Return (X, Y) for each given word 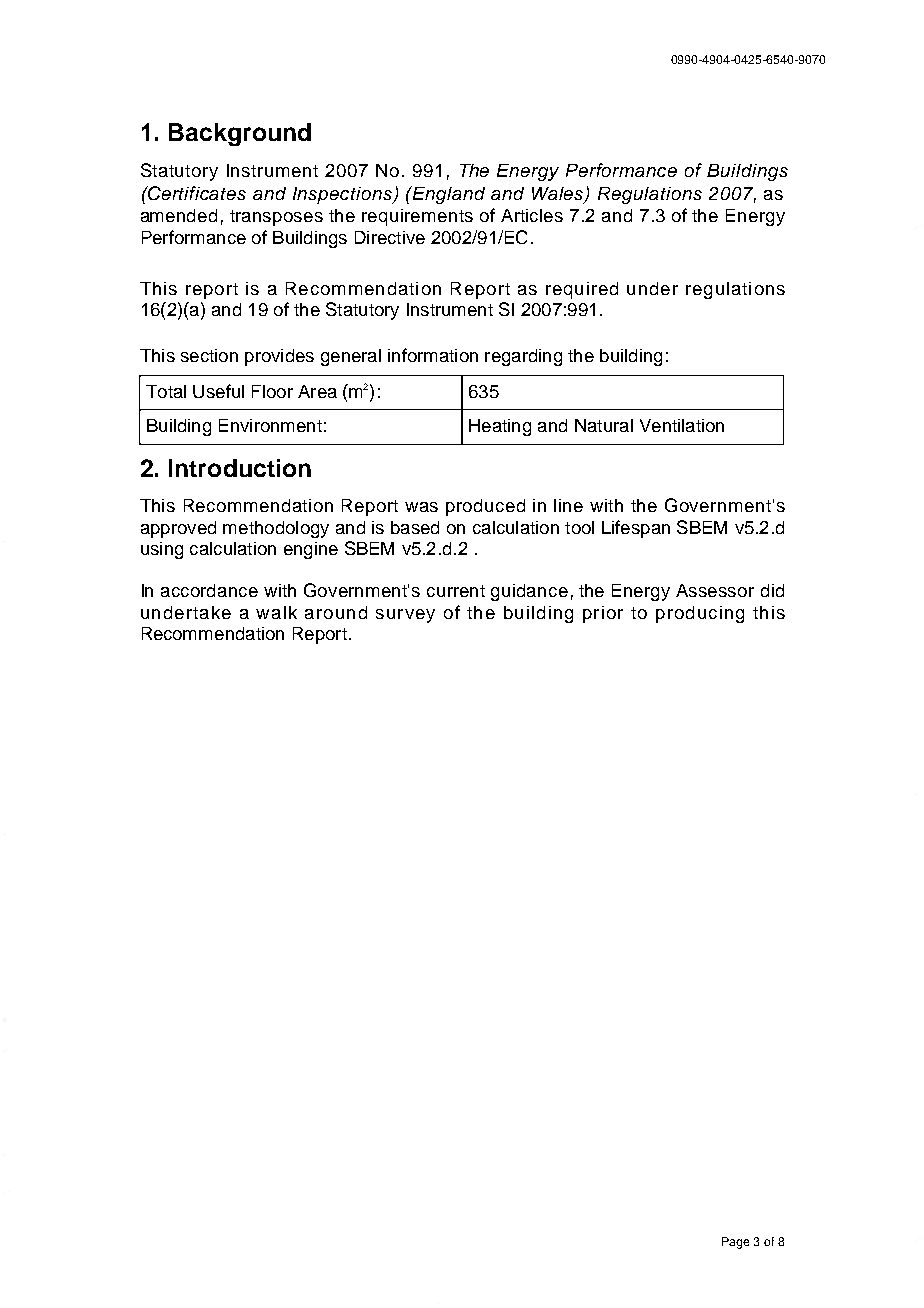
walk (276, 612)
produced (485, 507)
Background (240, 134)
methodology (276, 529)
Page (735, 1243)
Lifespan (636, 529)
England (448, 195)
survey (405, 616)
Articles (532, 215)
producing (700, 614)
